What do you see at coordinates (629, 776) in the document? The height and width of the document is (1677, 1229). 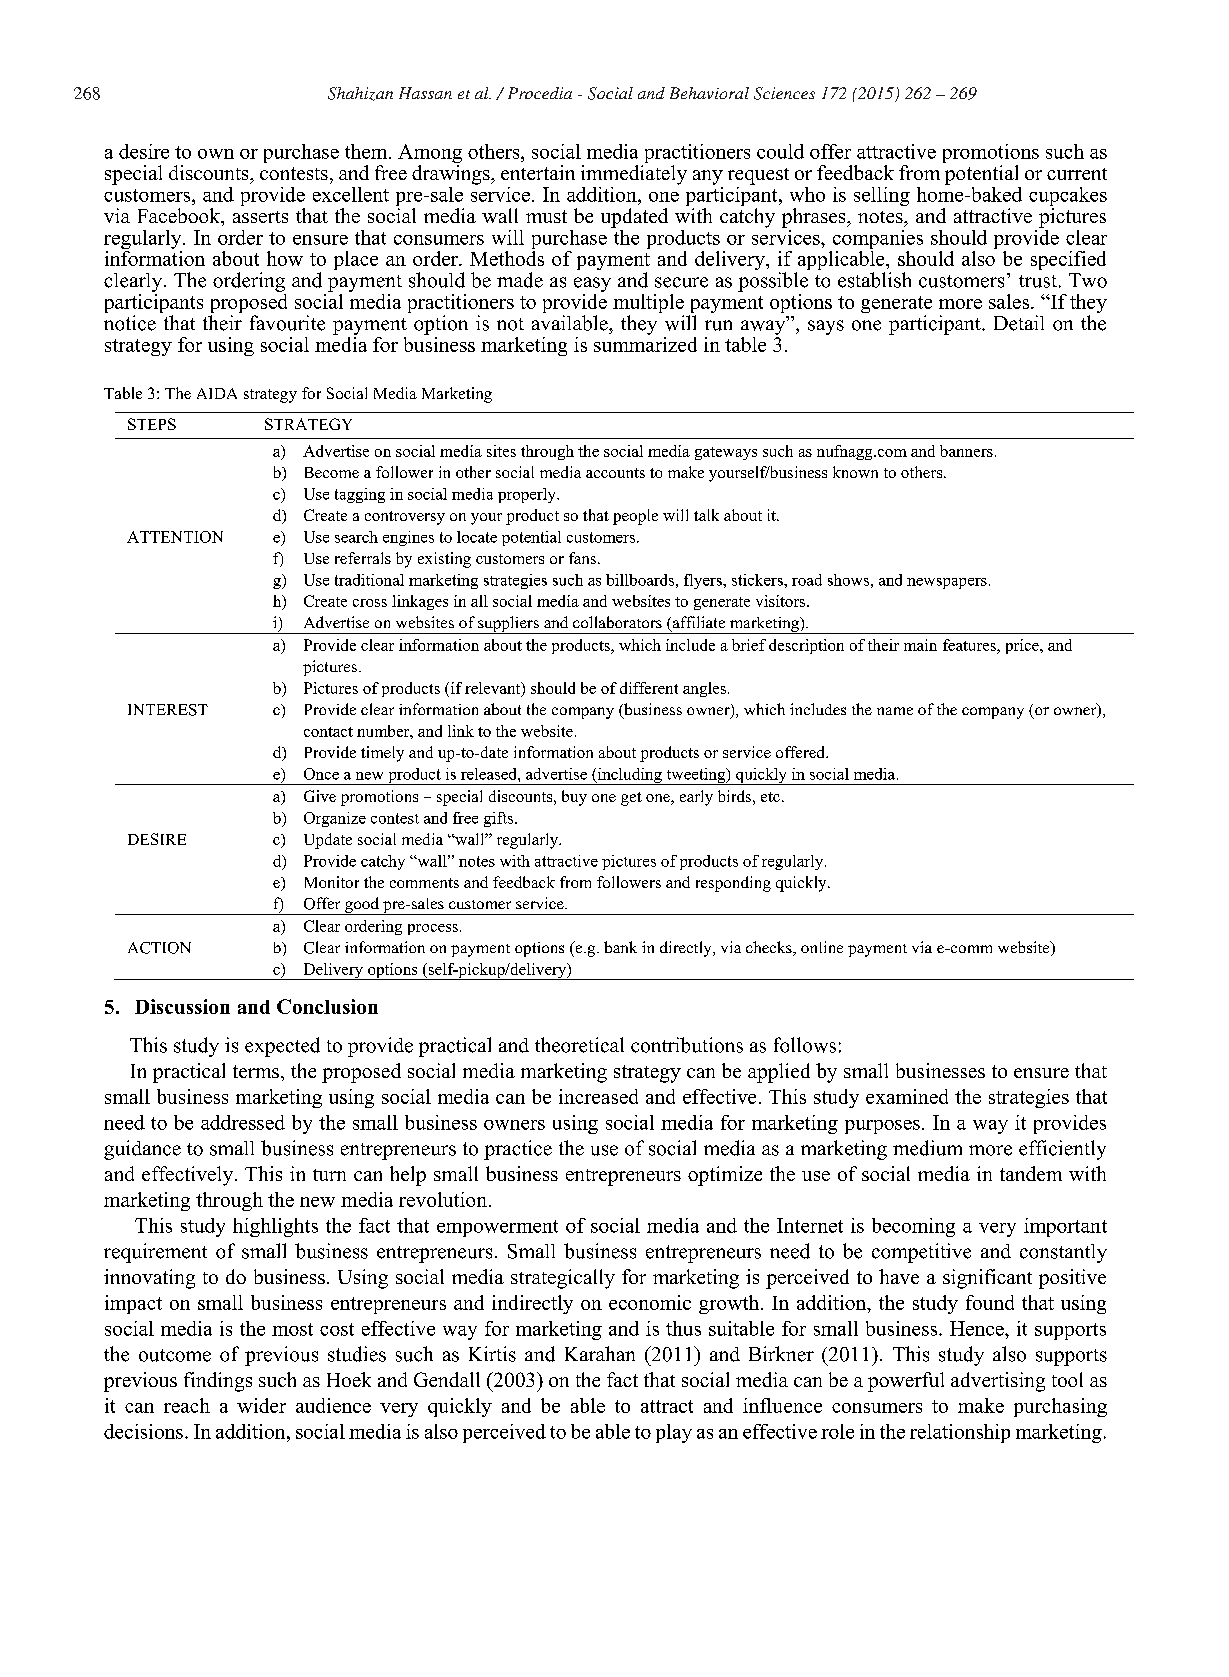 I see `including` at bounding box center [629, 776].
